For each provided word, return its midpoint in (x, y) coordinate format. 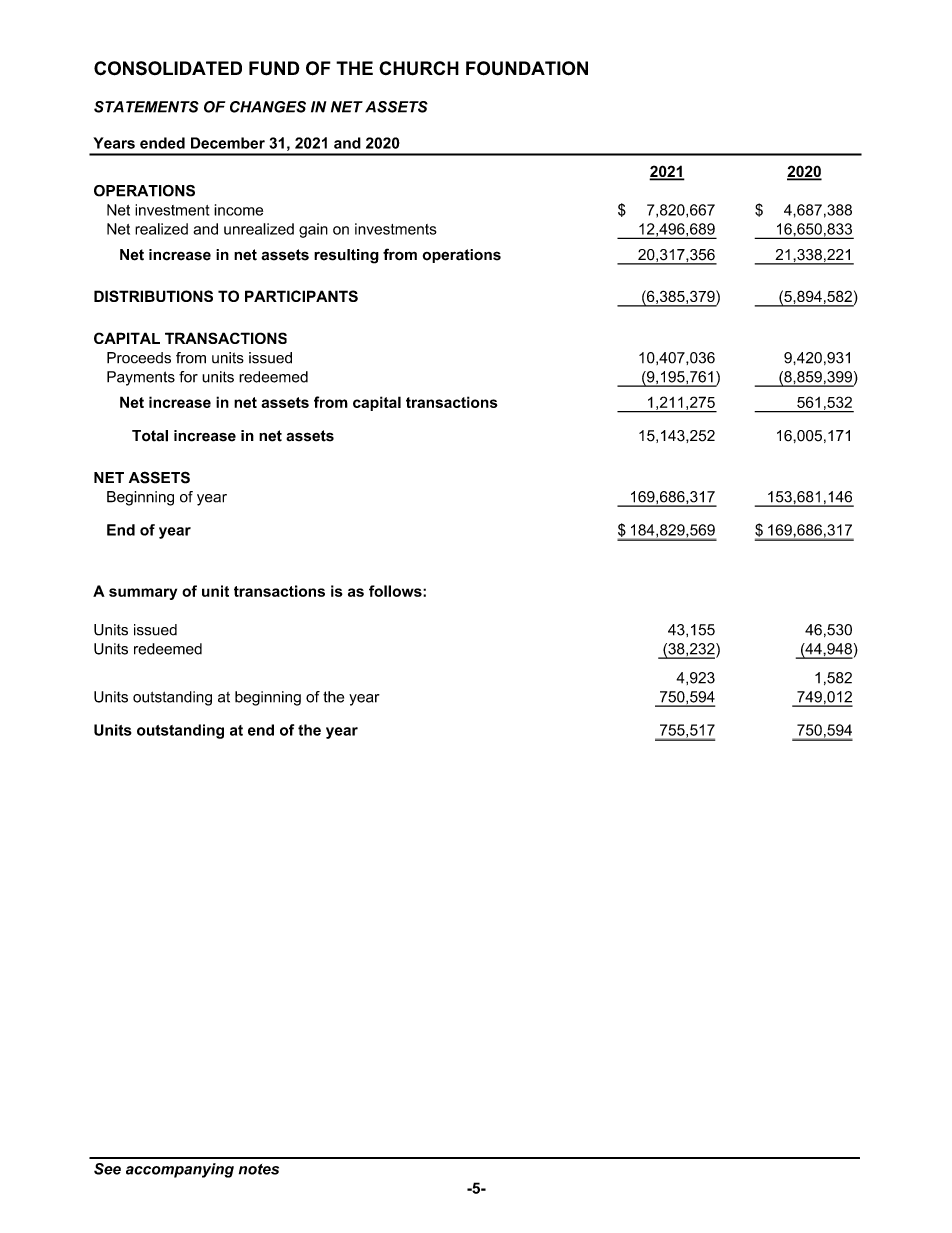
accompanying (180, 1170)
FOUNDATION (527, 68)
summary (143, 594)
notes (259, 1169)
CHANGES (268, 107)
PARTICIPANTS (301, 296)
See (107, 1169)
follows (396, 591)
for (188, 377)
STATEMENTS (146, 107)
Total (150, 436)
